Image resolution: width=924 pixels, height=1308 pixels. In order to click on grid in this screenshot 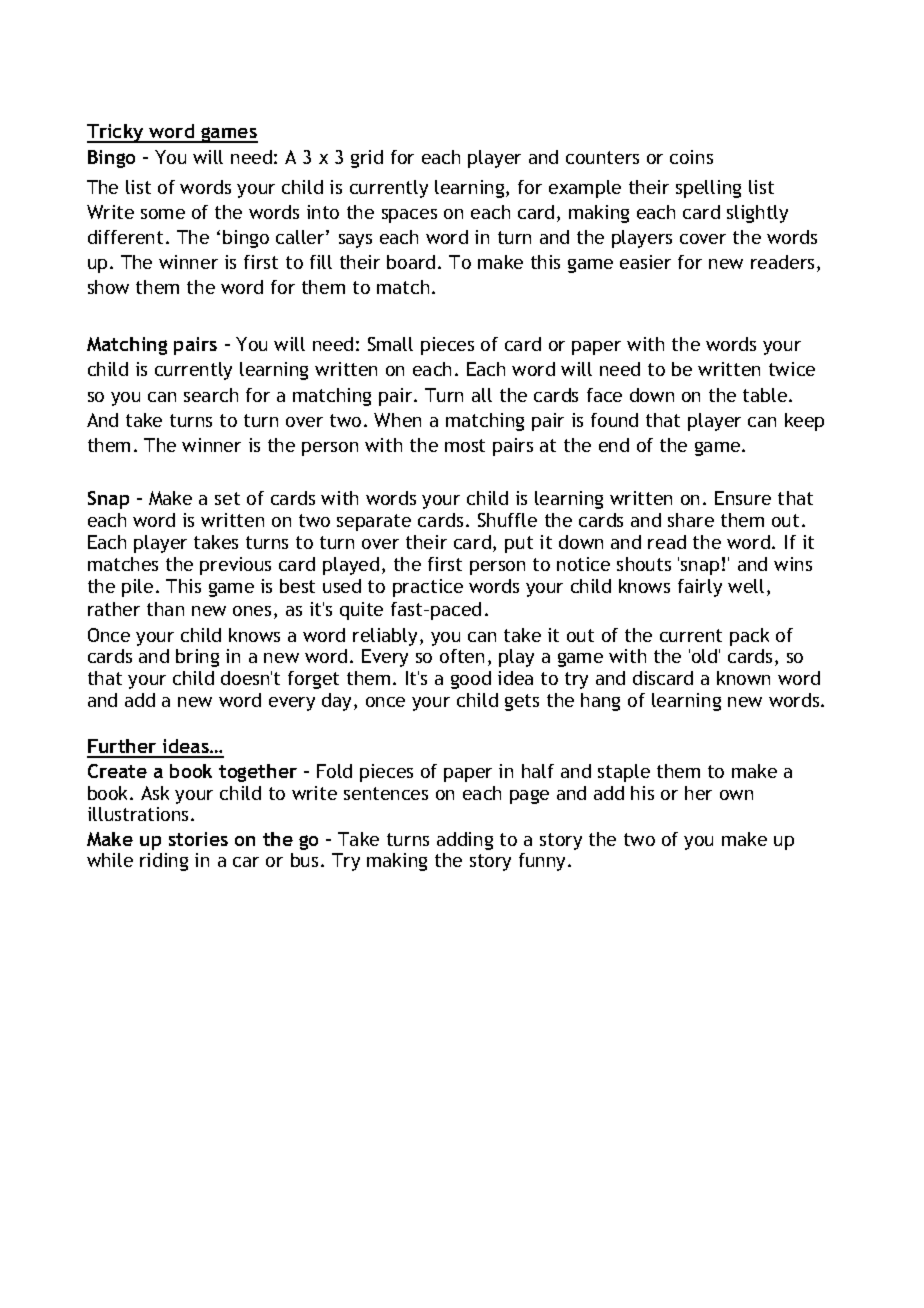, I will do `click(367, 159)`.
